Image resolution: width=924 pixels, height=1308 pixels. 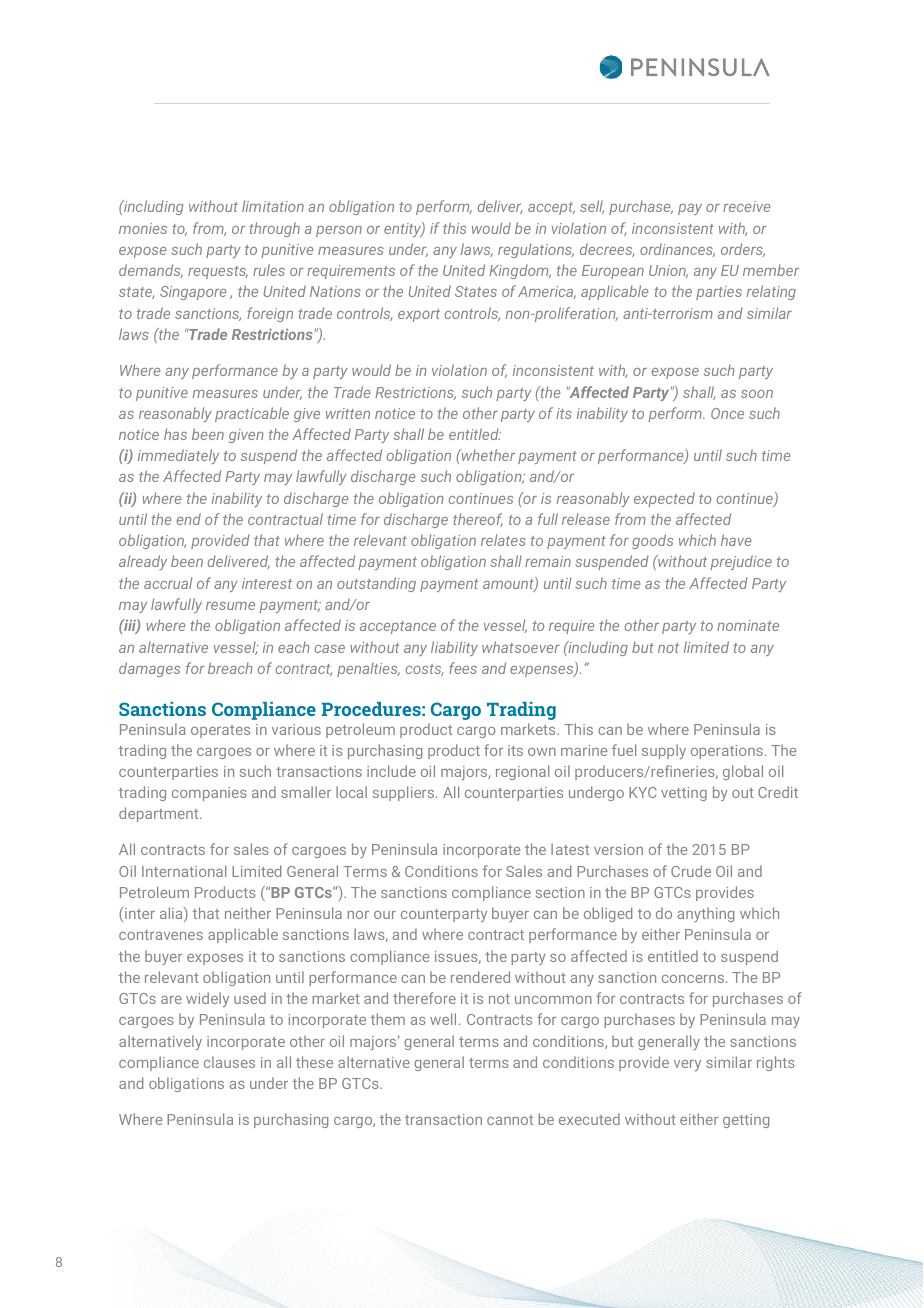 I want to click on immediately, so click(x=178, y=456).
